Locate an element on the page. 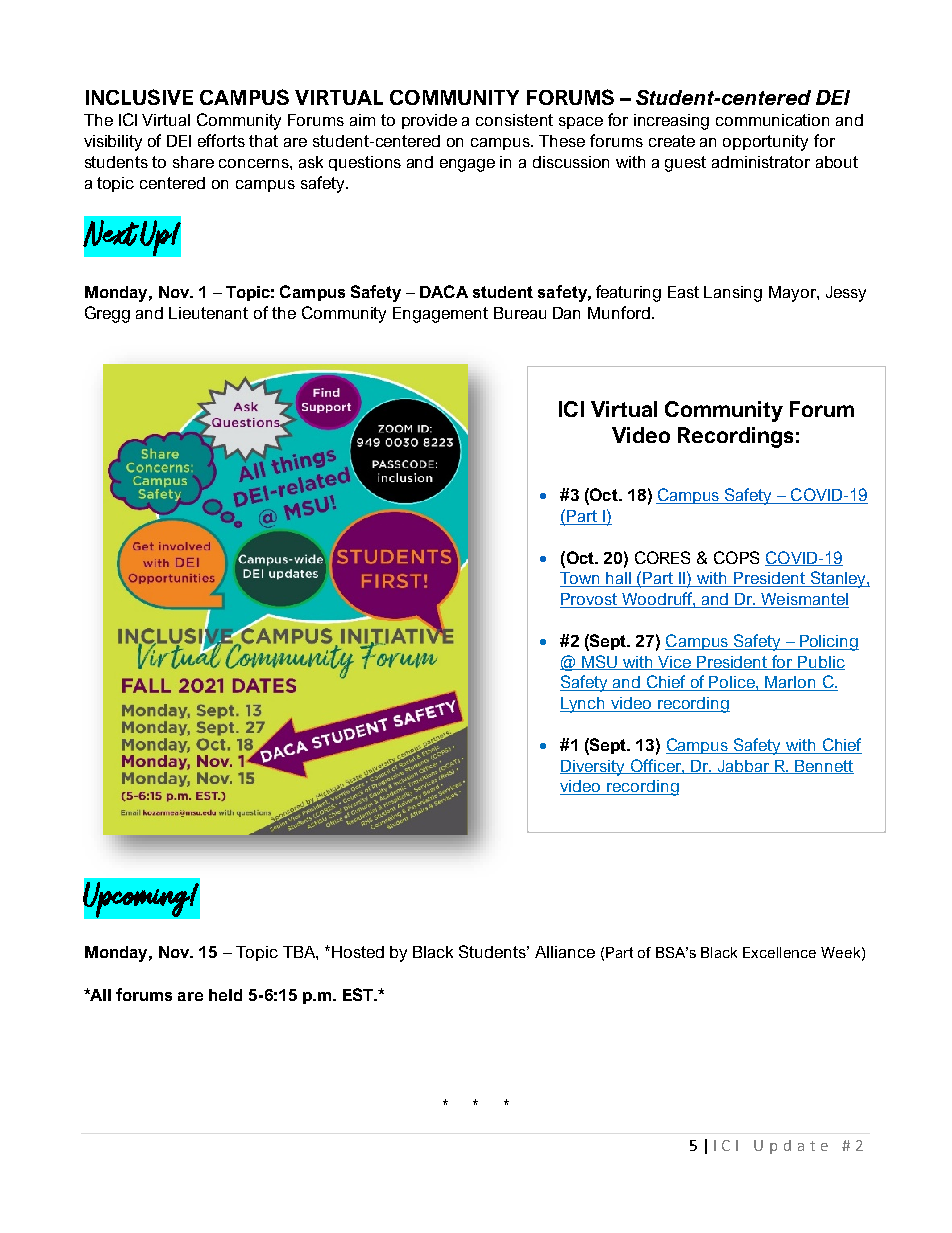 Image resolution: width=952 pixels, height=1233 pixels. COPS is located at coordinates (736, 557).
